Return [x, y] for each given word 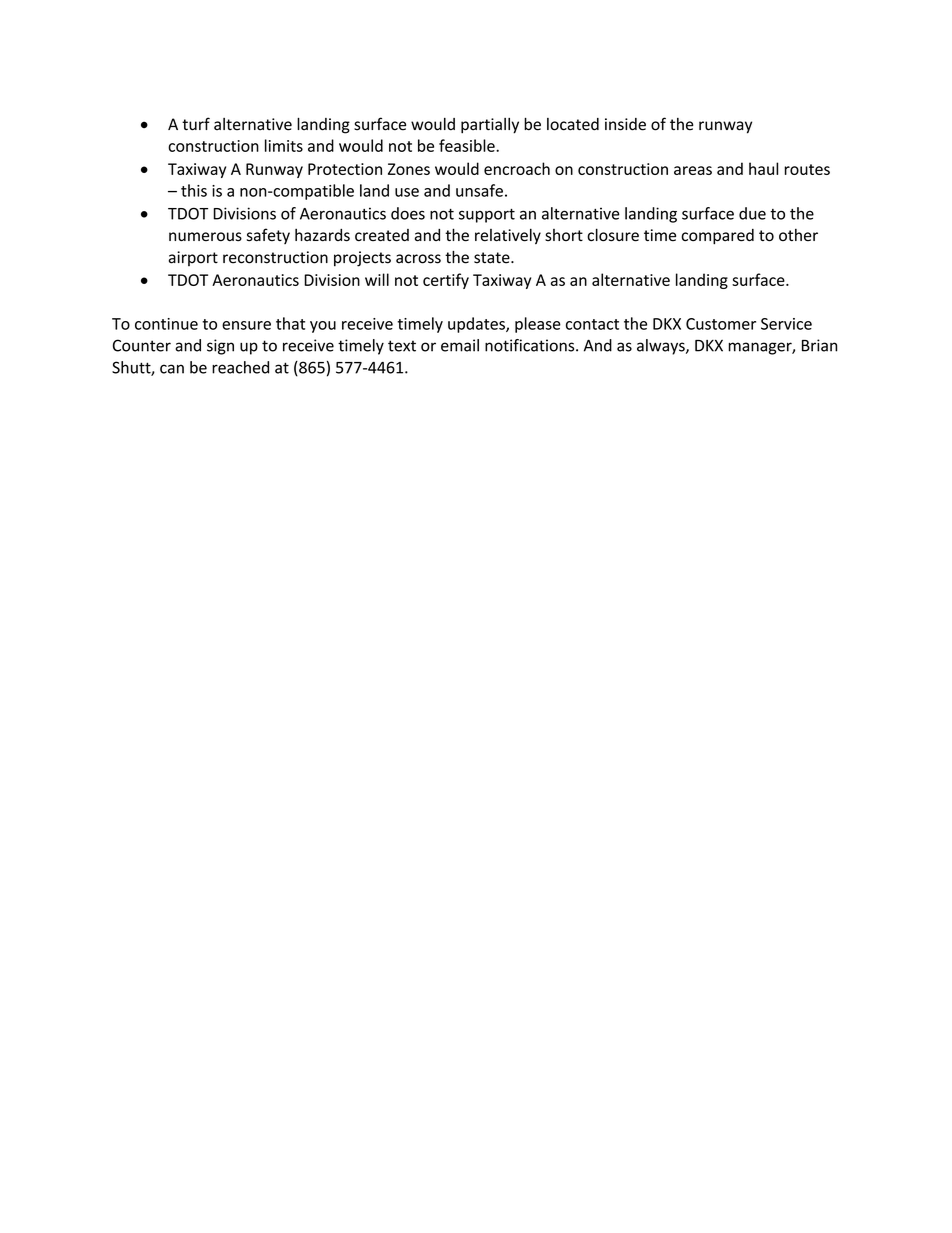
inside [625, 124]
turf [196, 124]
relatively [508, 236]
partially [490, 126]
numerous [205, 237]
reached [240, 367]
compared [717, 236]
